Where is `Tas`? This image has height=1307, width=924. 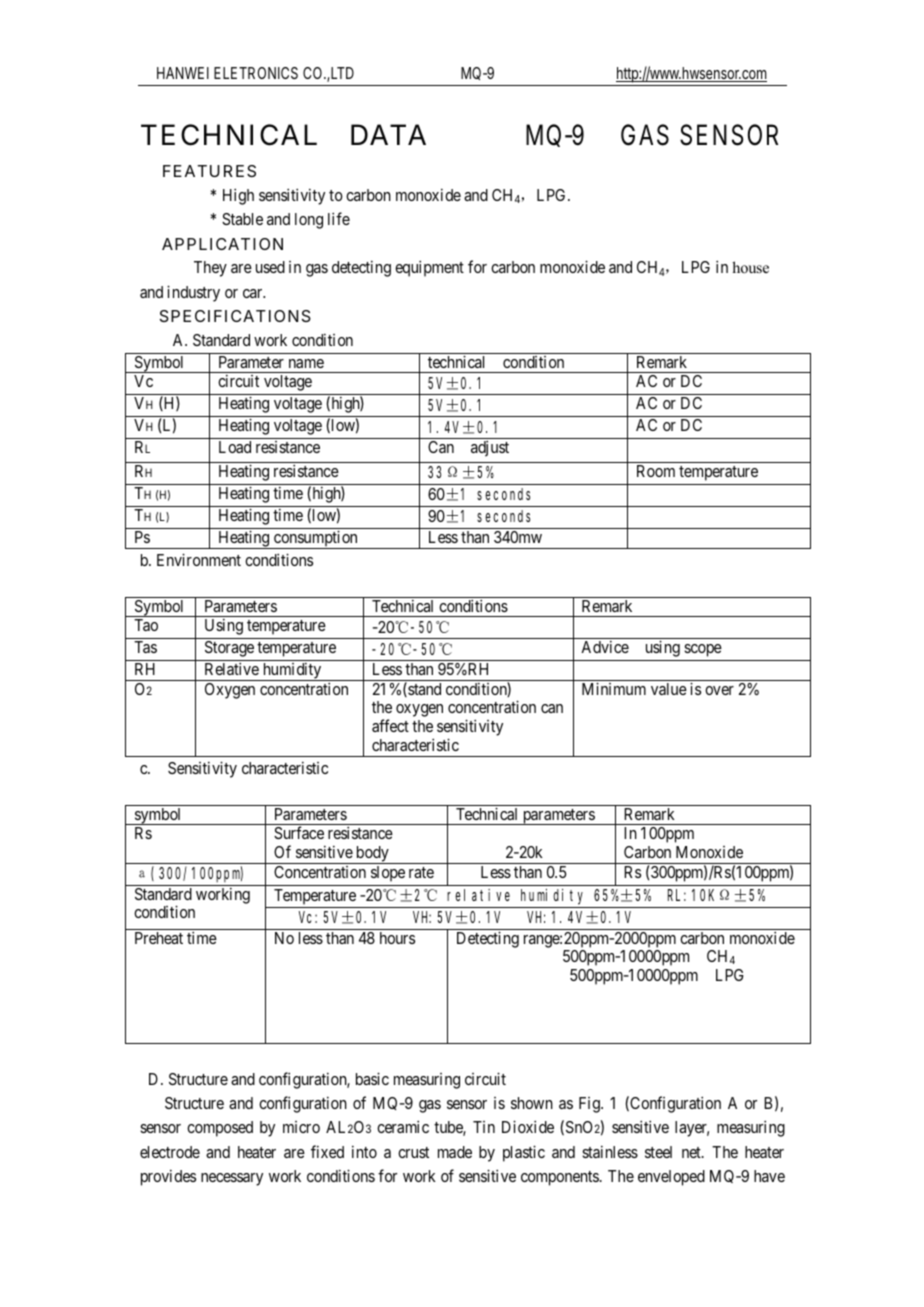
Tas is located at coordinates (145, 647).
